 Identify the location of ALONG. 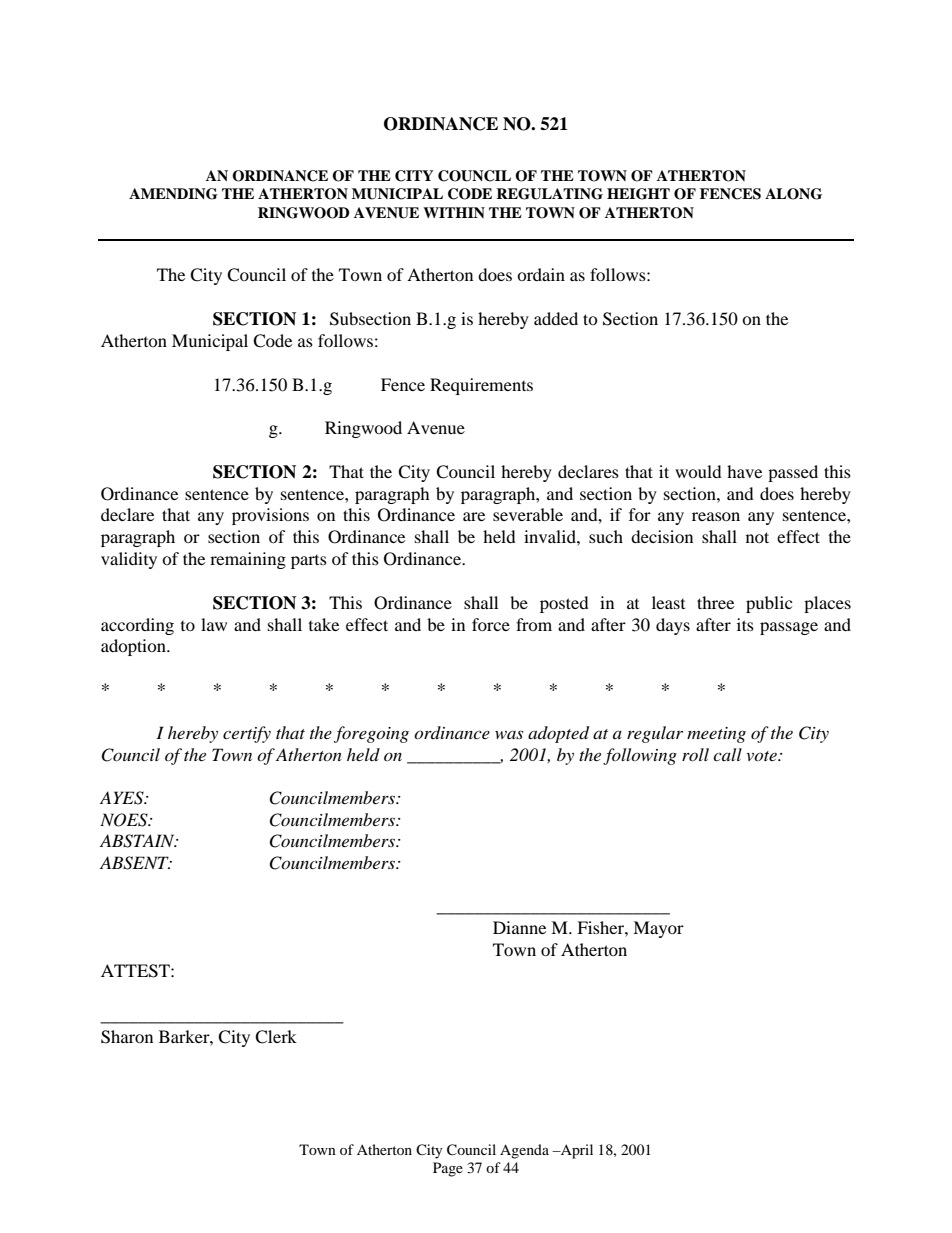
(793, 194).
